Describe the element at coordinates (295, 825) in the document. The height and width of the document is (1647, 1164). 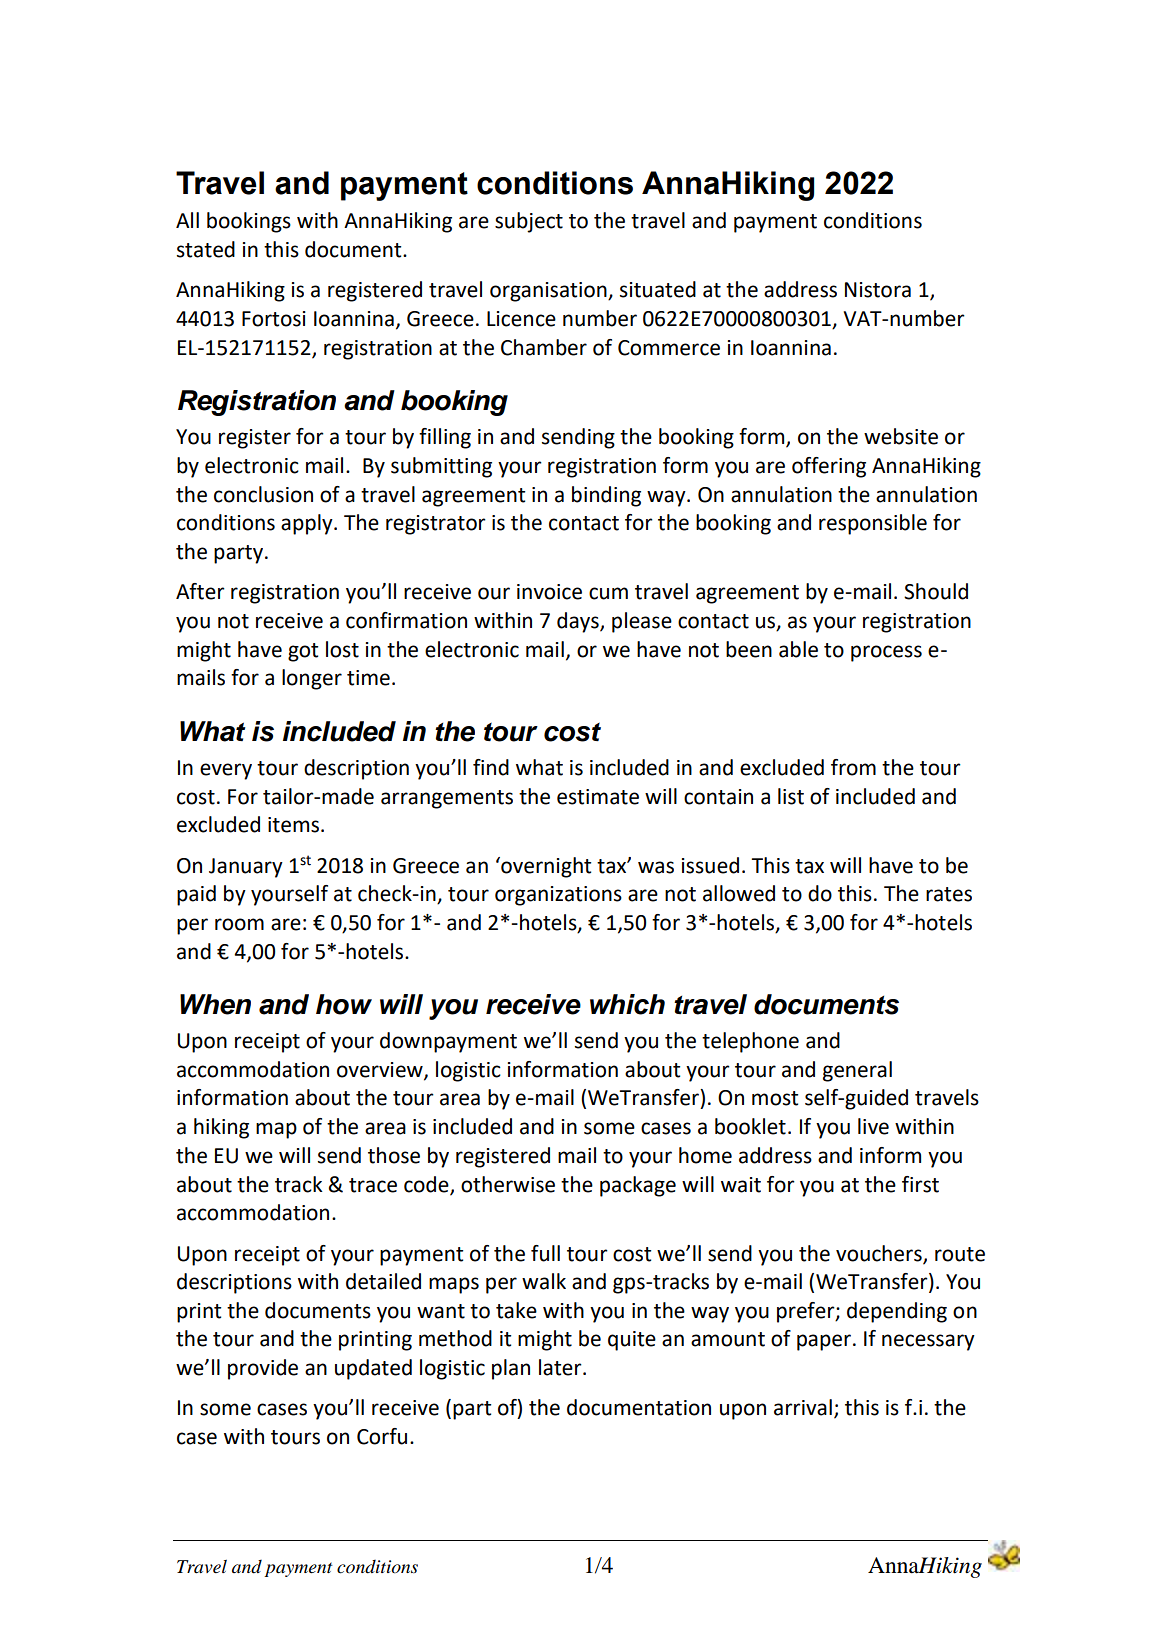
I see `items` at that location.
